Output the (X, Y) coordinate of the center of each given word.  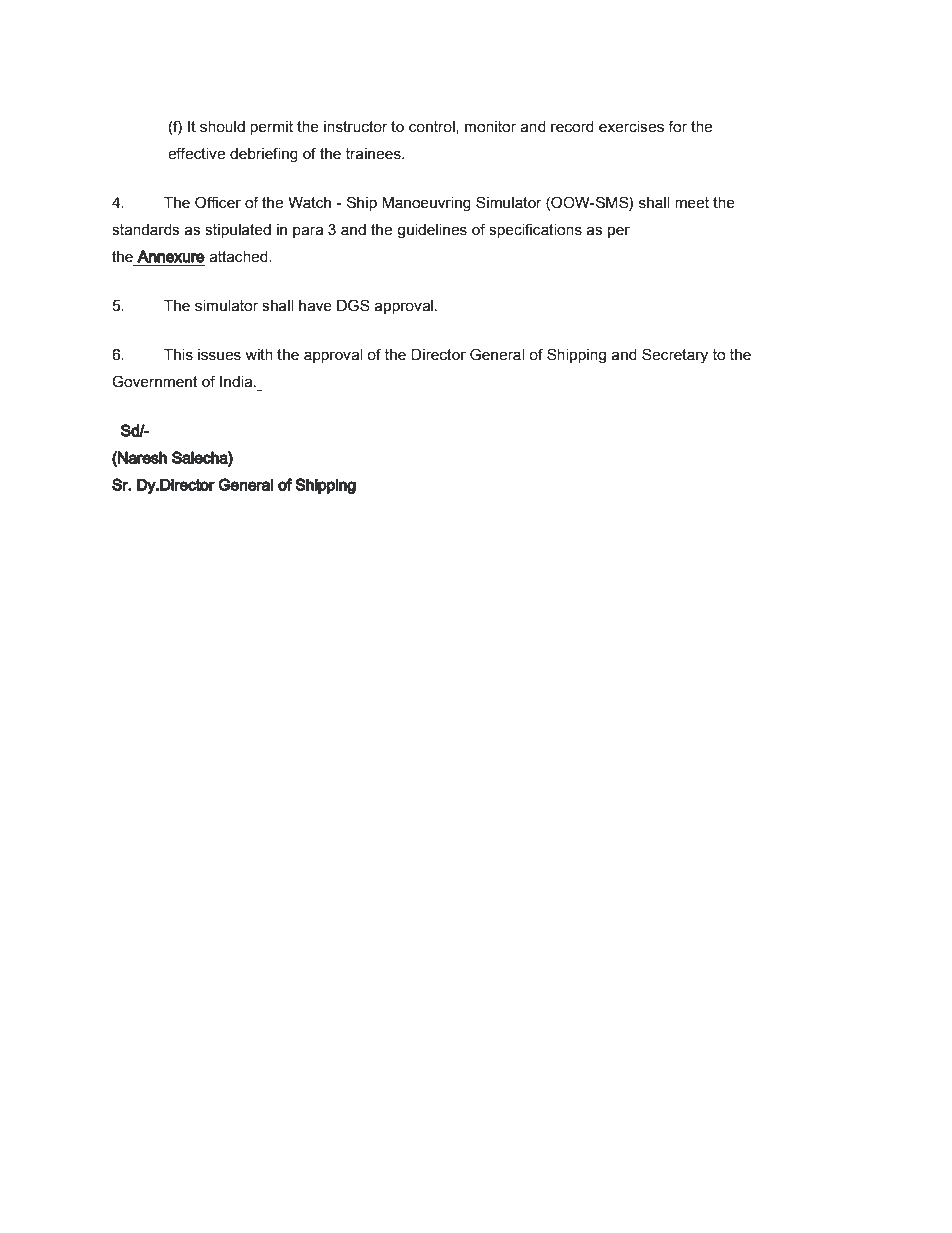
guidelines (432, 231)
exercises (631, 127)
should (222, 127)
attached (239, 257)
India (237, 382)
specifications (535, 230)
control (433, 127)
